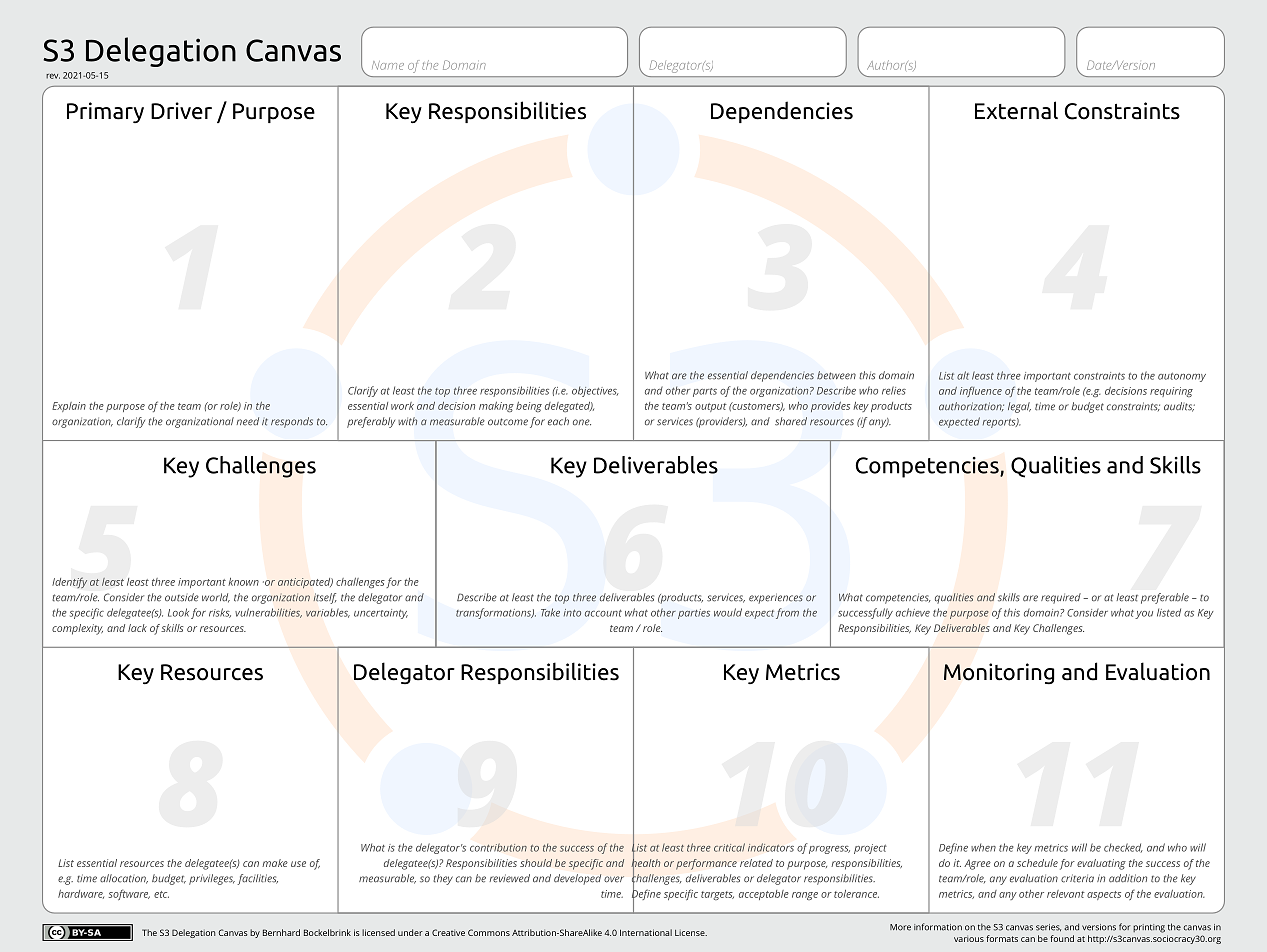 The image size is (1267, 952). Describe the element at coordinates (69, 407) in the screenshot. I see `Explain` at that location.
